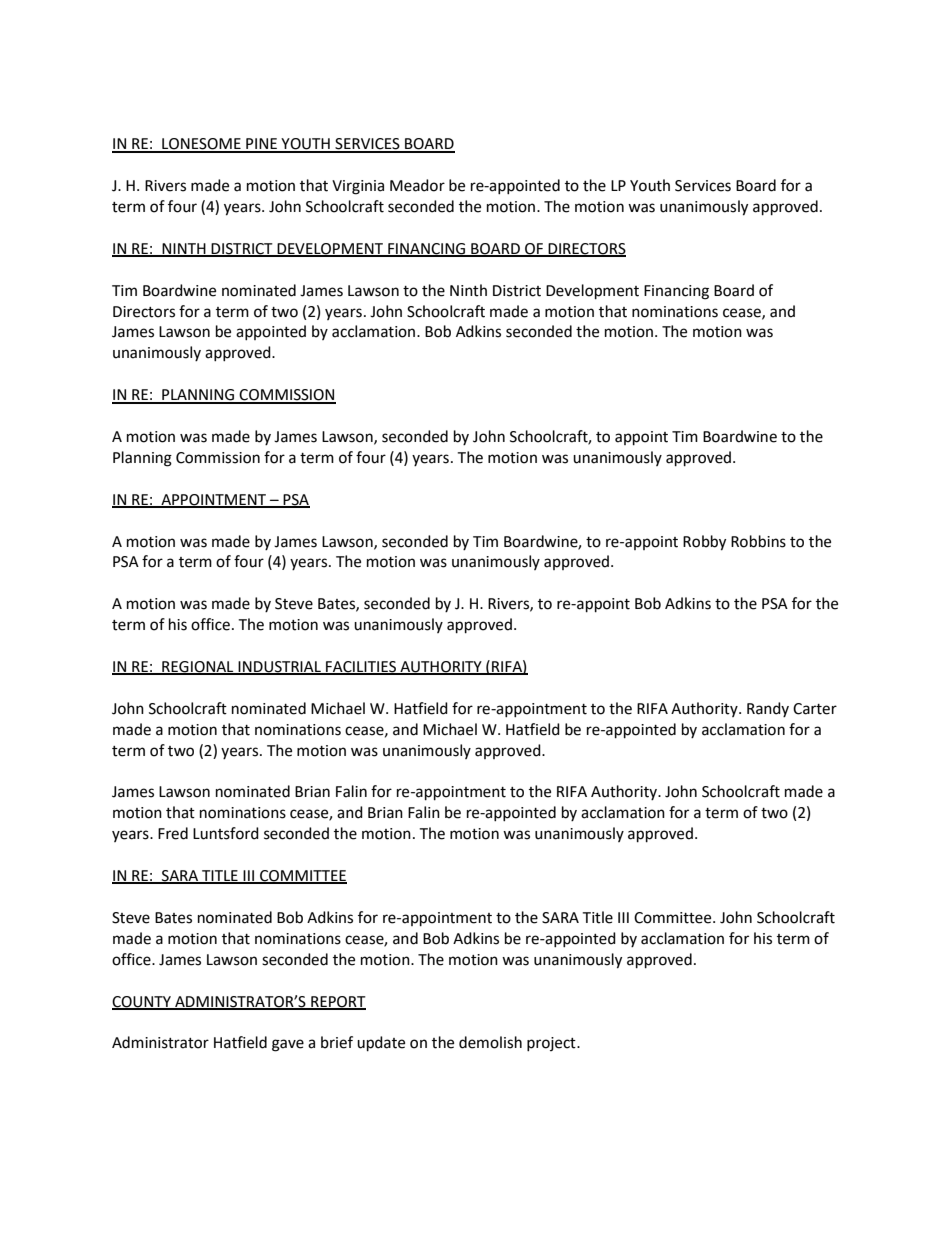  I want to click on REGIONAL, so click(198, 668).
